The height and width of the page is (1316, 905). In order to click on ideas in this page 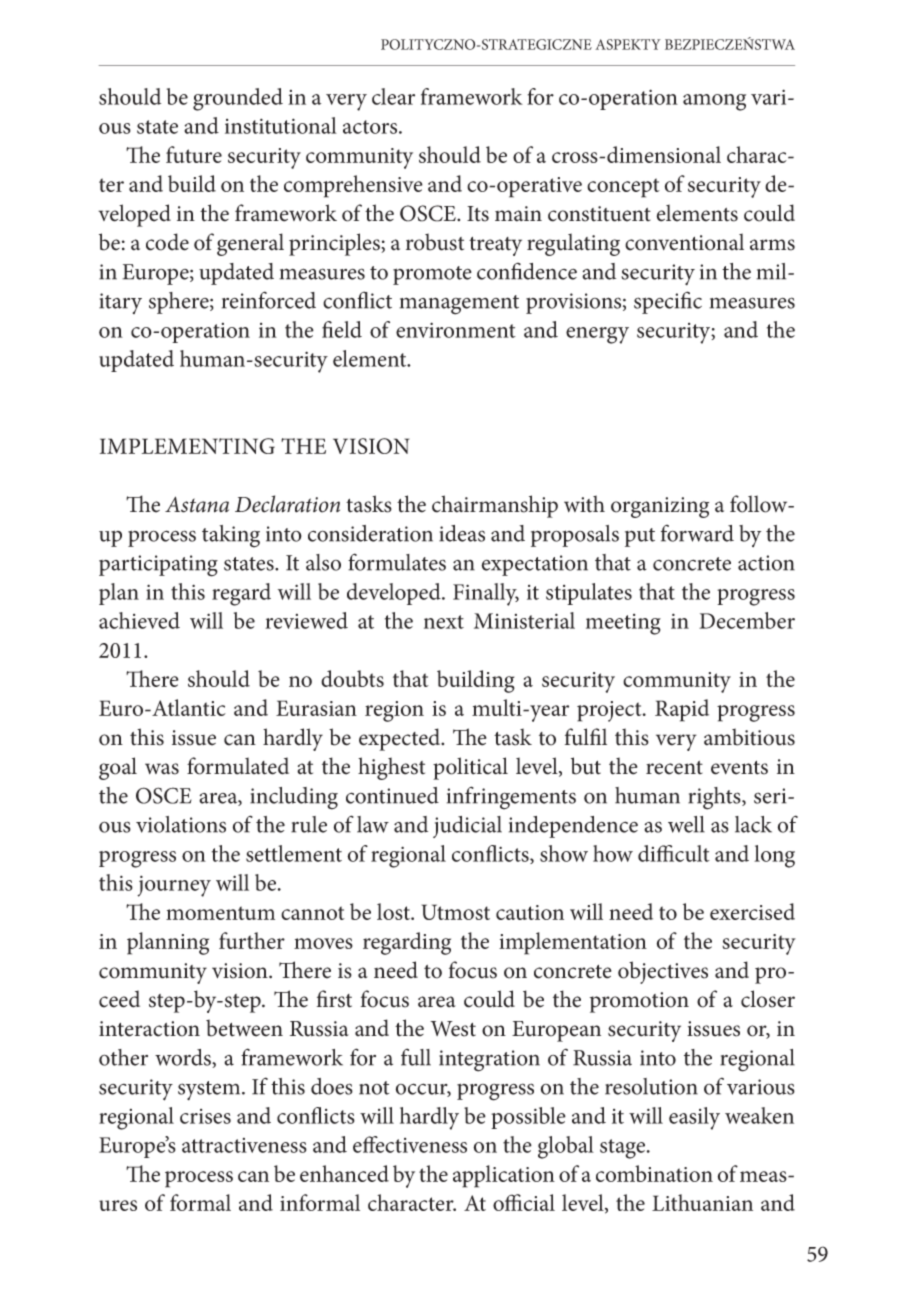, I will do `click(462, 533)`.
